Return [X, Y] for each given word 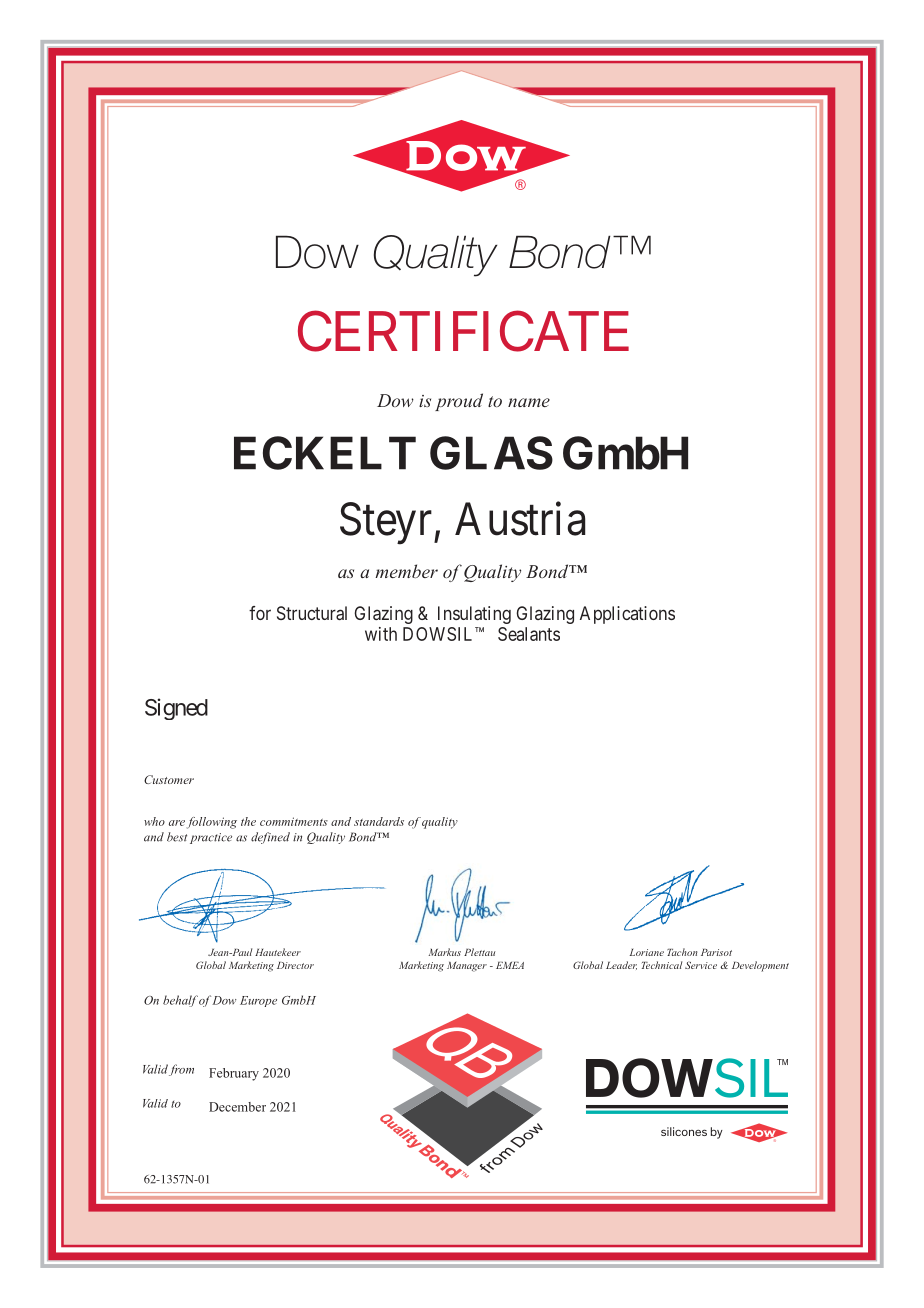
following [212, 823]
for [260, 613]
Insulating [474, 615]
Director [295, 965]
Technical [662, 965]
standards [379, 821]
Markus [445, 952]
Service [701, 965]
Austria [520, 519]
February [234, 1074]
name [529, 402]
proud [459, 402]
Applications [627, 615]
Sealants [529, 634]
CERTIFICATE [463, 331]
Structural [312, 613]
